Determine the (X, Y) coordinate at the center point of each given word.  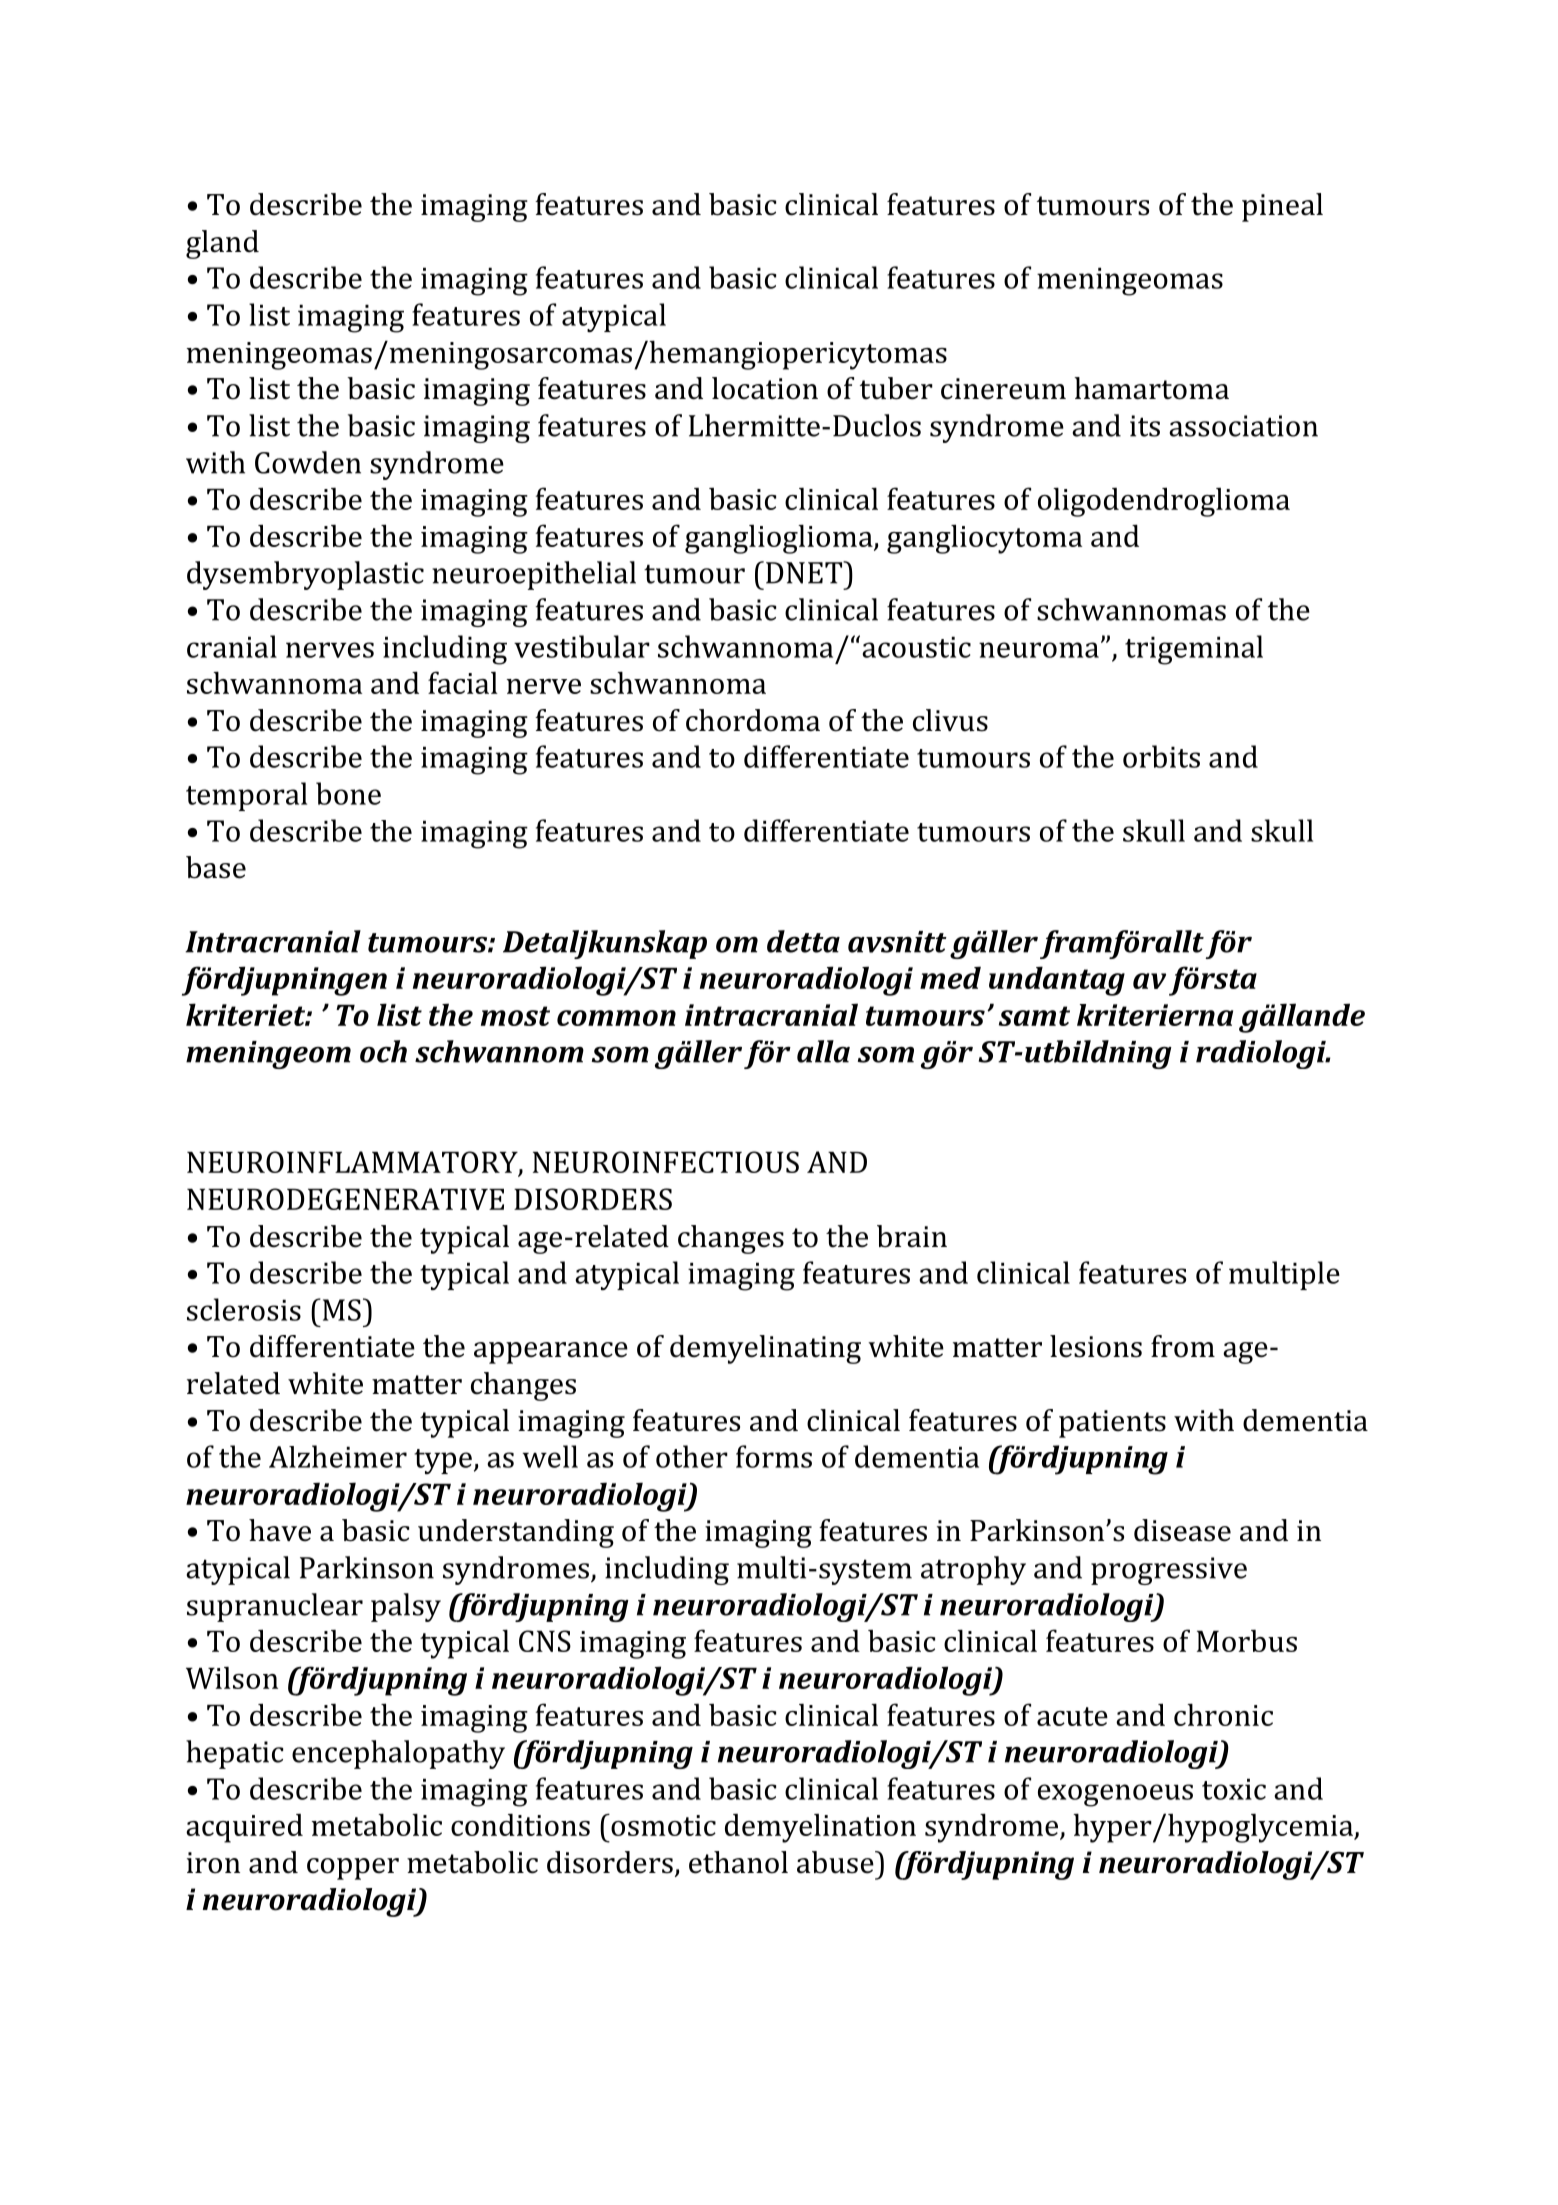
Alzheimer (338, 1456)
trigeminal (1194, 650)
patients (1112, 1424)
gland (222, 244)
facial (463, 682)
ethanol (738, 1862)
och (383, 1051)
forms (774, 1456)
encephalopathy (398, 1754)
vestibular (582, 646)
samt (1034, 1016)
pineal (1282, 207)
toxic (1234, 1789)
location (765, 388)
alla (823, 1051)
